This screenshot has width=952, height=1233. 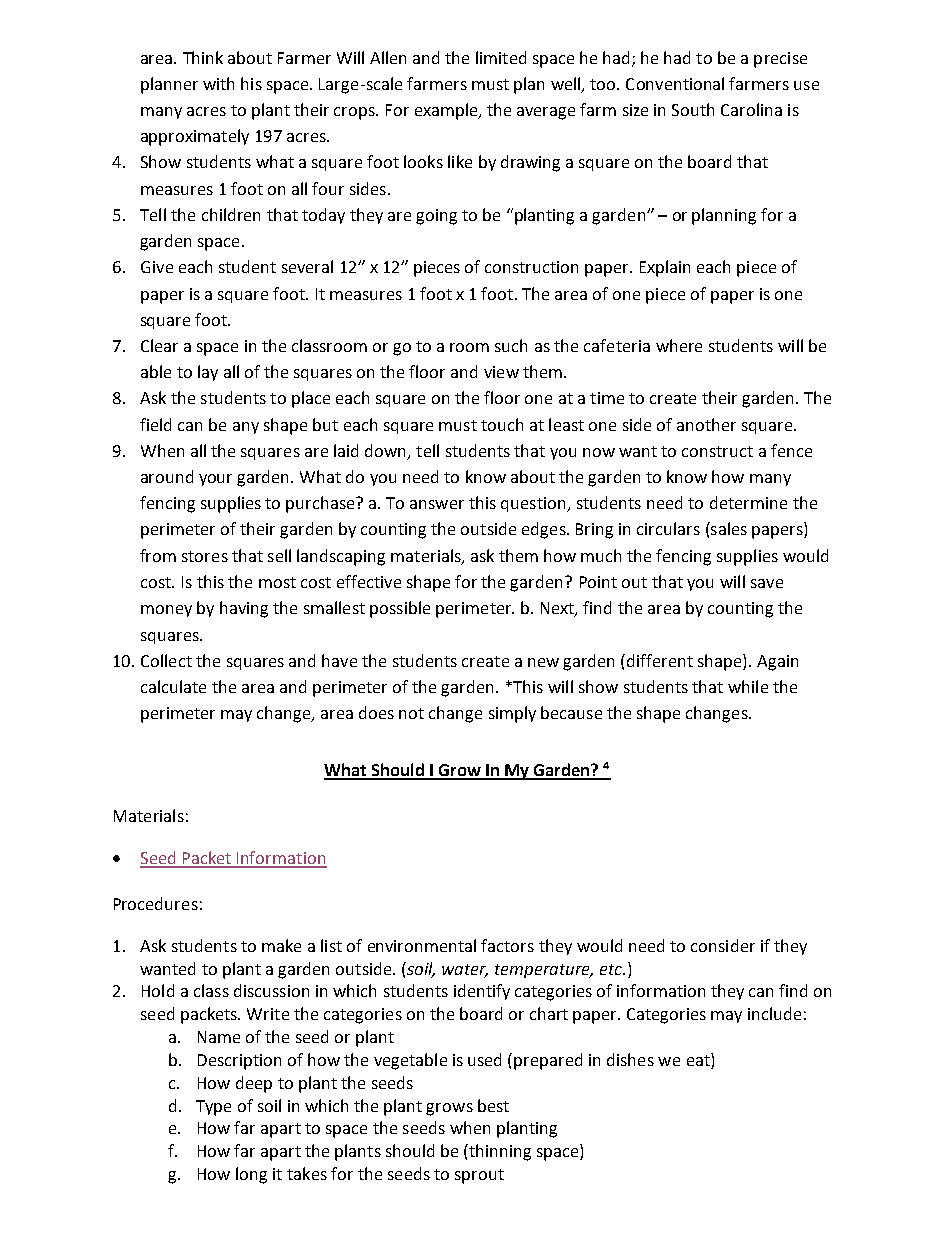 What do you see at coordinates (693, 109) in the screenshot?
I see `South` at bounding box center [693, 109].
